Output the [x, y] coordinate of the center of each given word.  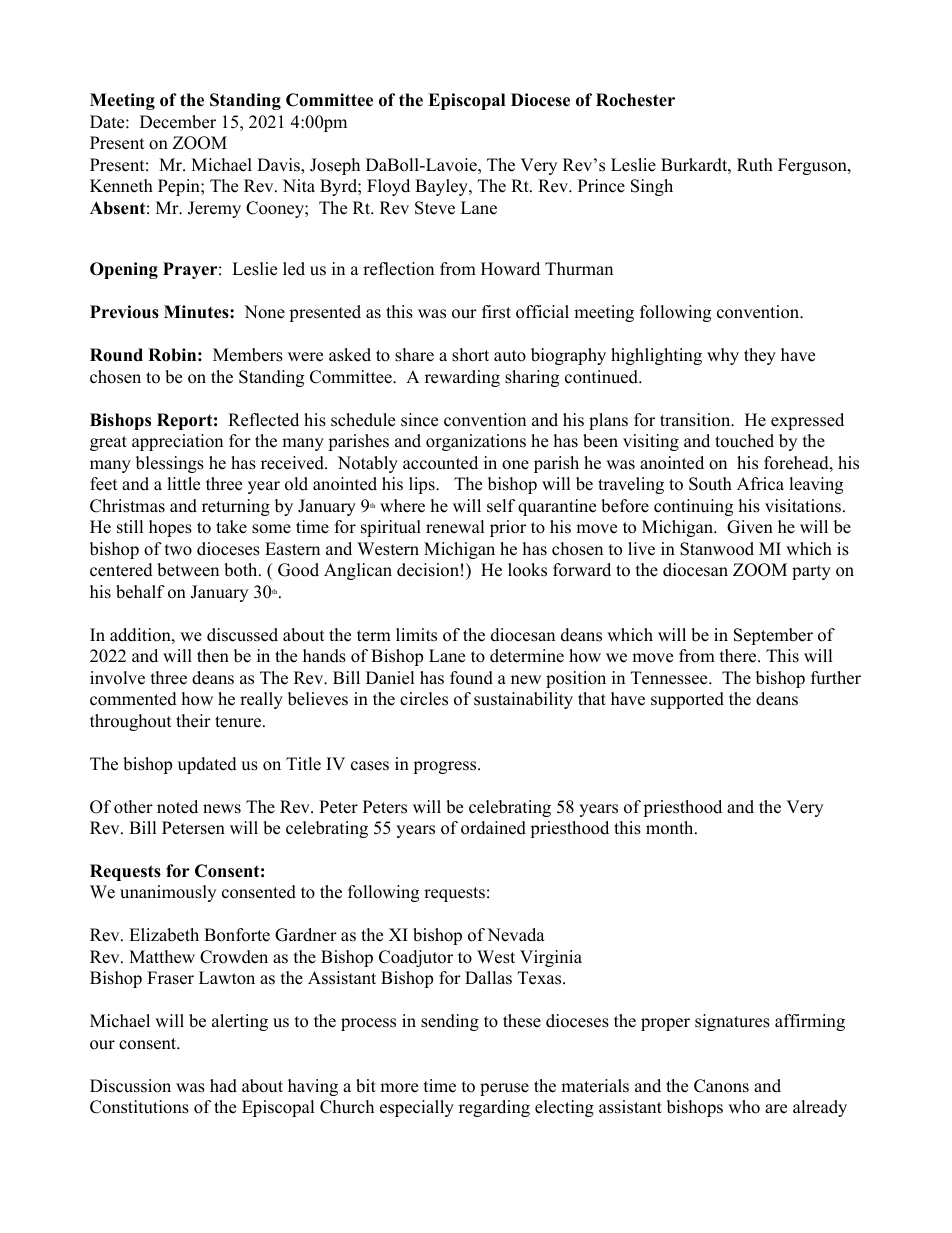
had [223, 1086]
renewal [455, 527]
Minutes [197, 312]
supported [687, 700]
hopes [170, 528]
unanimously [168, 893]
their [193, 721]
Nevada [516, 935]
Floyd [388, 187]
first [496, 312]
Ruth [755, 165]
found [471, 678]
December [178, 122]
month [671, 828]
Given [750, 527]
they [760, 356]
